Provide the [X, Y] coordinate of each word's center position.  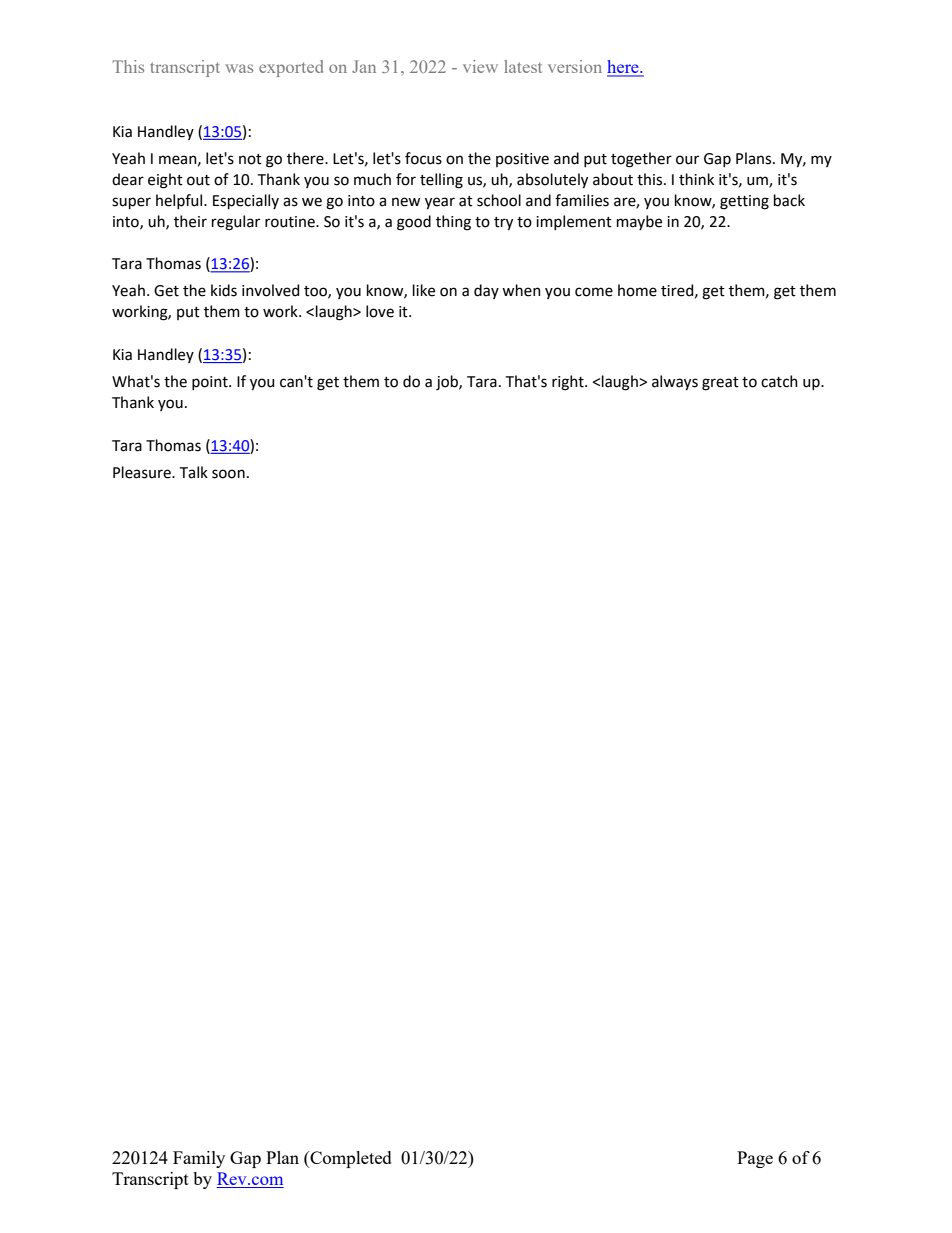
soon [228, 474]
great [720, 384]
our [687, 160]
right [569, 383]
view [480, 66]
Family [199, 1159]
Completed [350, 1159]
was [239, 68]
